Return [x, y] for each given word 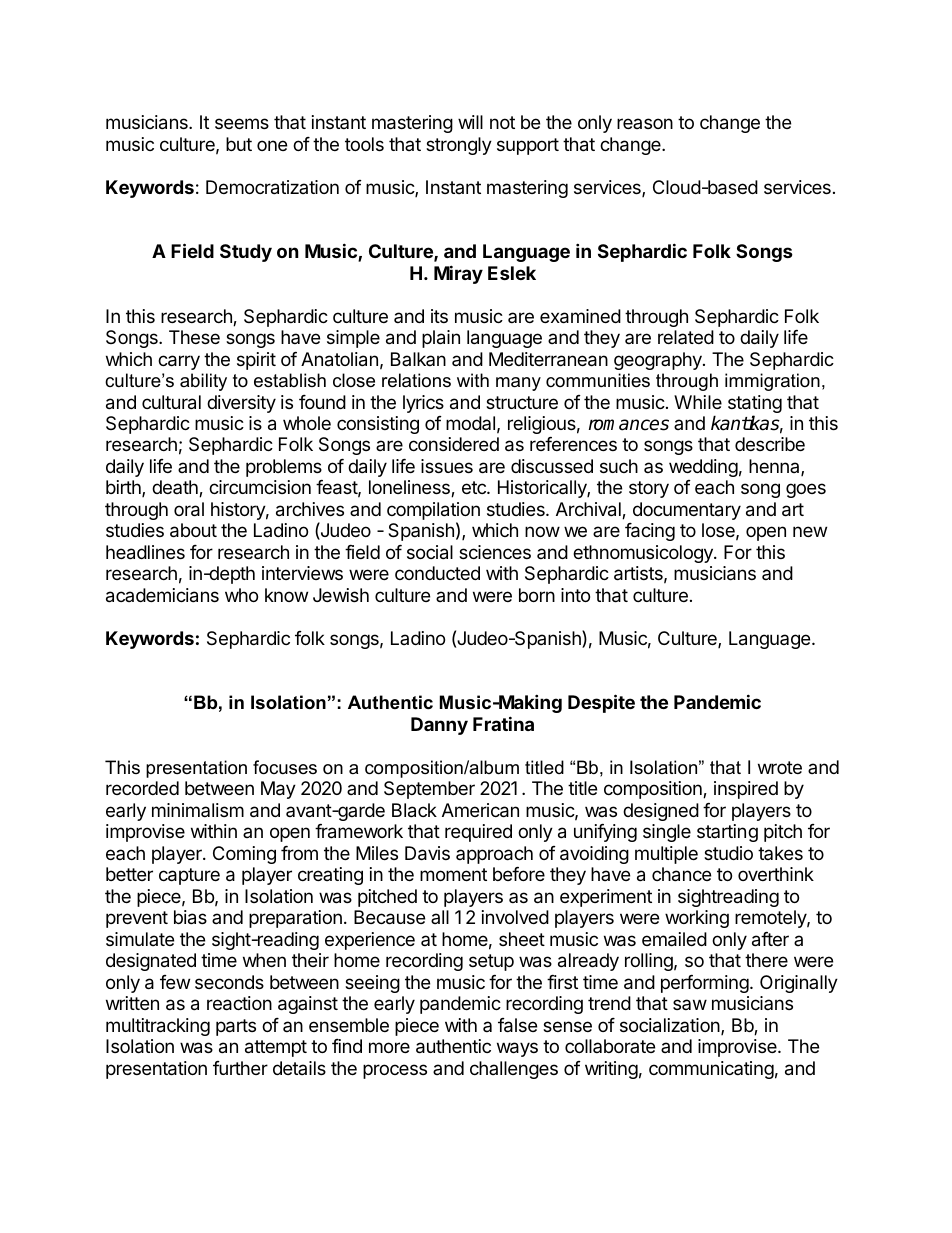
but [239, 144]
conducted [437, 573]
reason [645, 123]
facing [650, 532]
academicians [162, 595]
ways [517, 1049]
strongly [459, 146]
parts [236, 1027]
